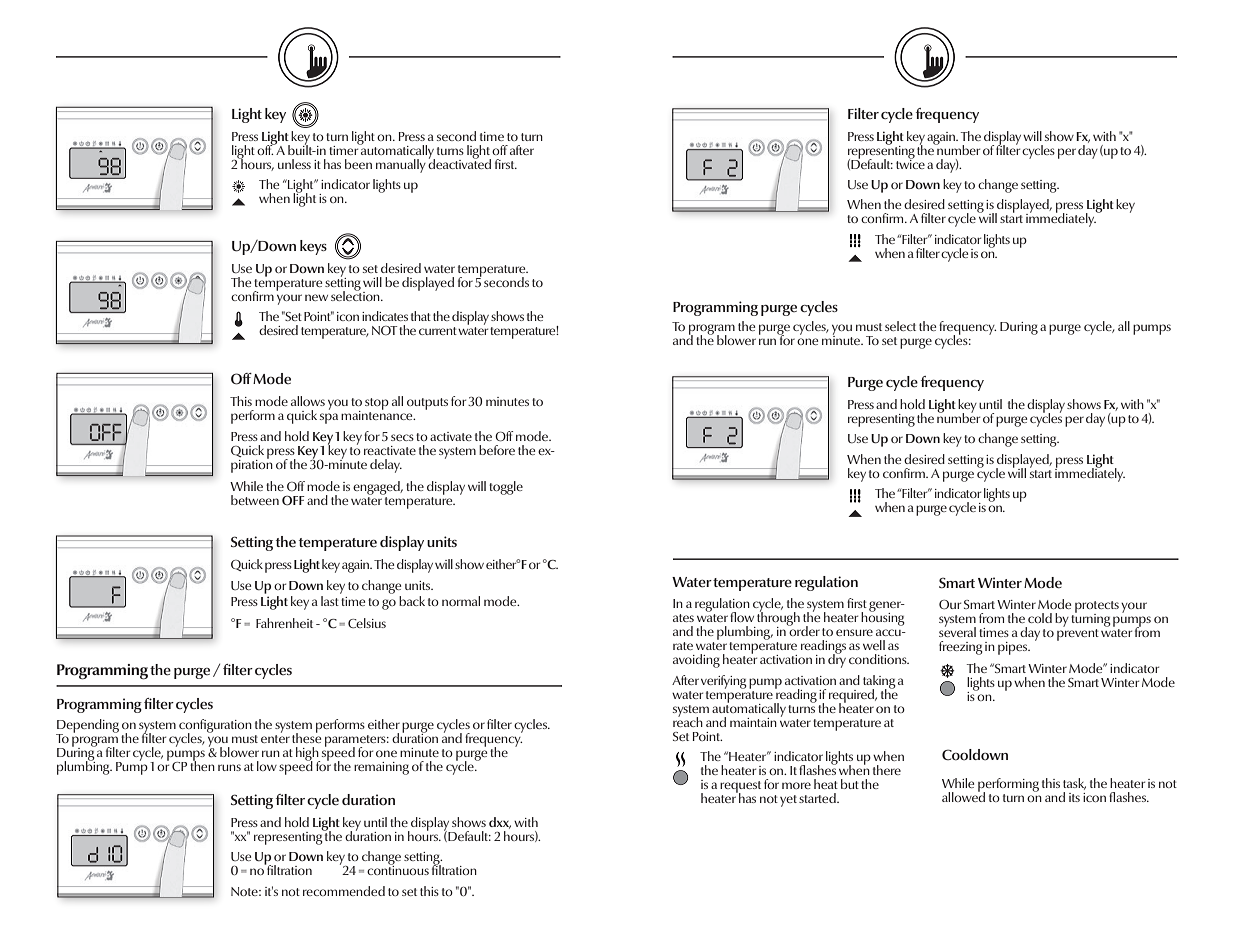 The height and width of the page is (952, 1233). What do you see at coordinates (401, 166) in the page?
I see `manually` at bounding box center [401, 166].
